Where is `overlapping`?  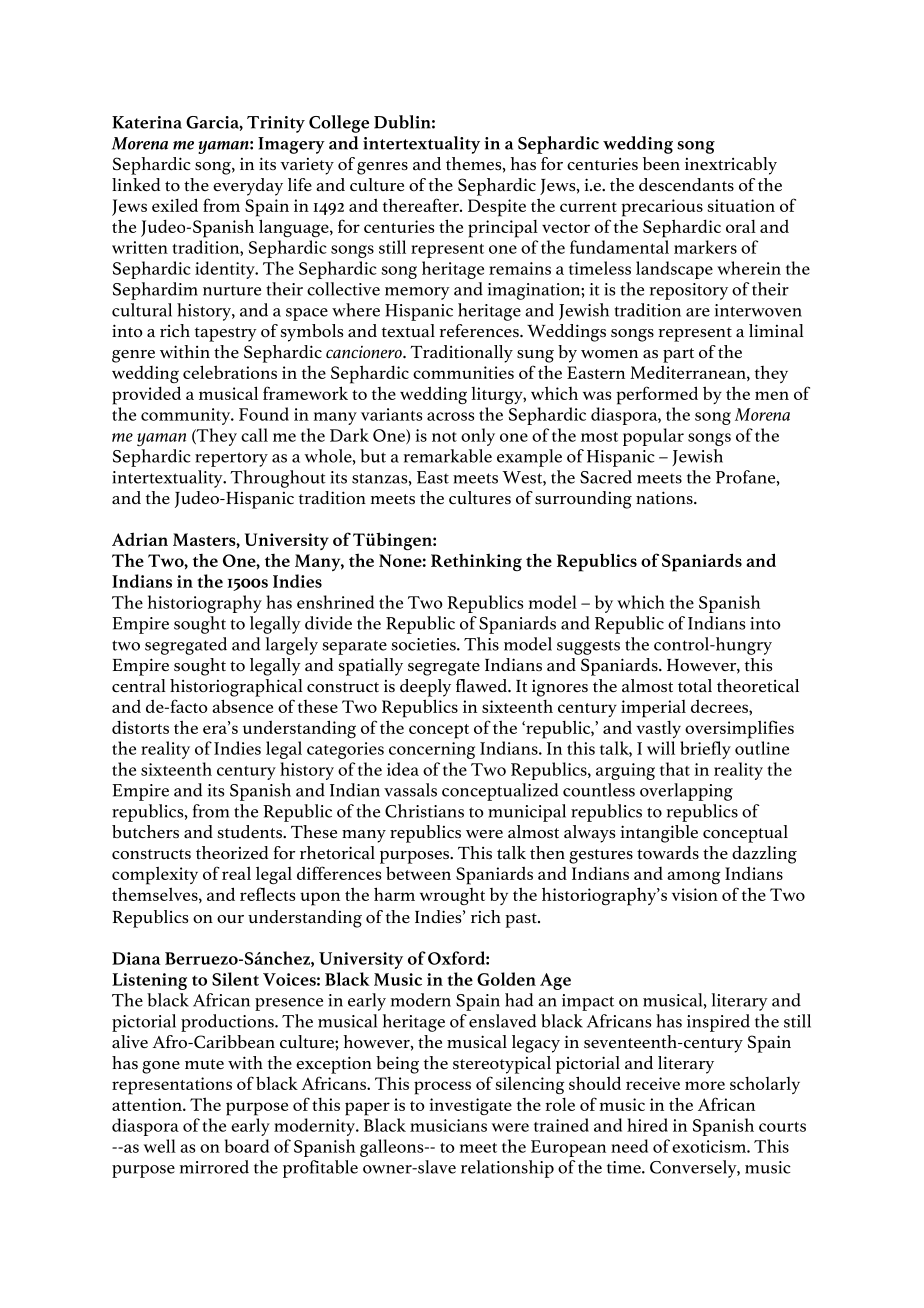 overlapping is located at coordinates (686, 792).
